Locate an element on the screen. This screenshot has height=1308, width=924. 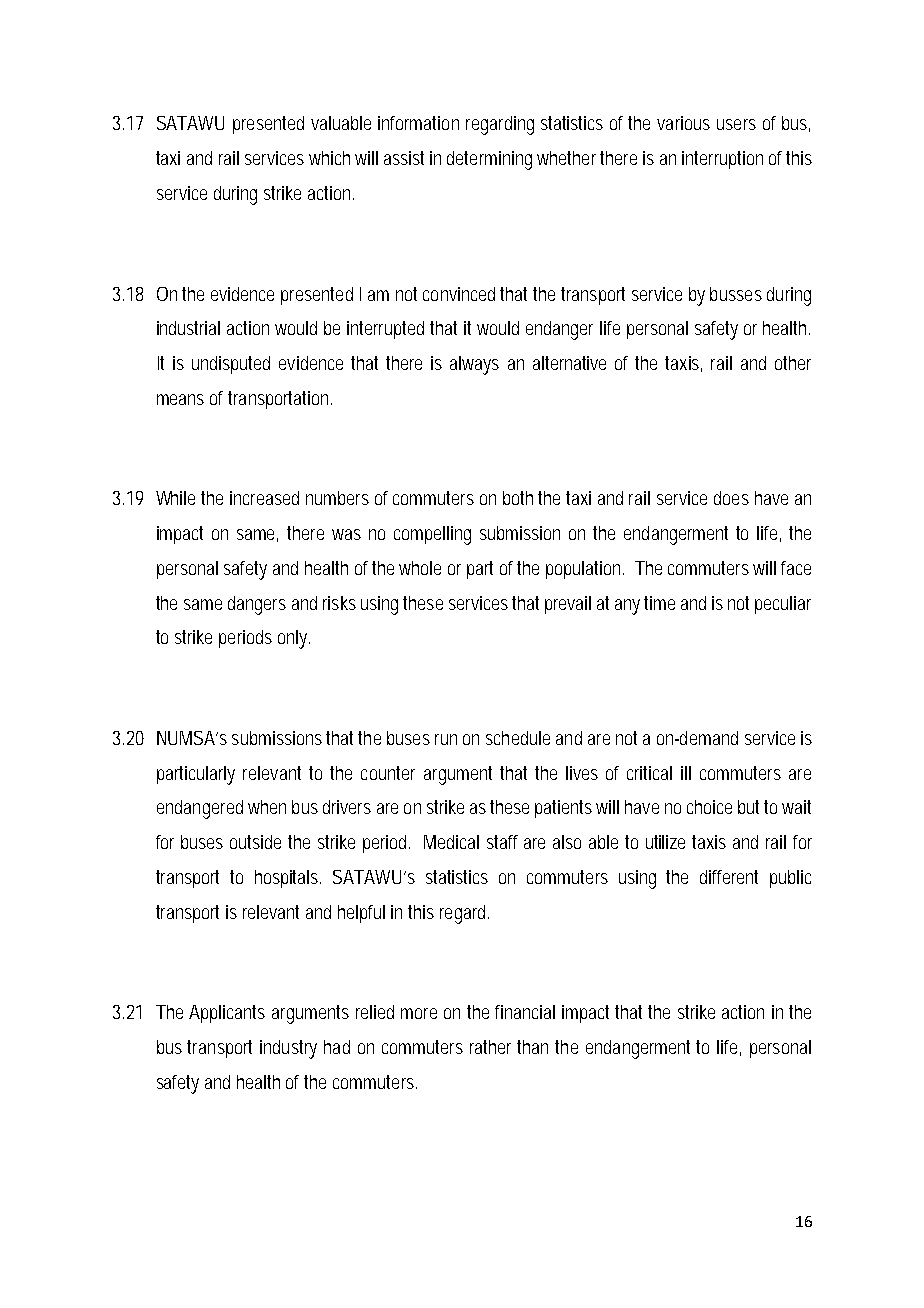
staff is located at coordinates (502, 842).
